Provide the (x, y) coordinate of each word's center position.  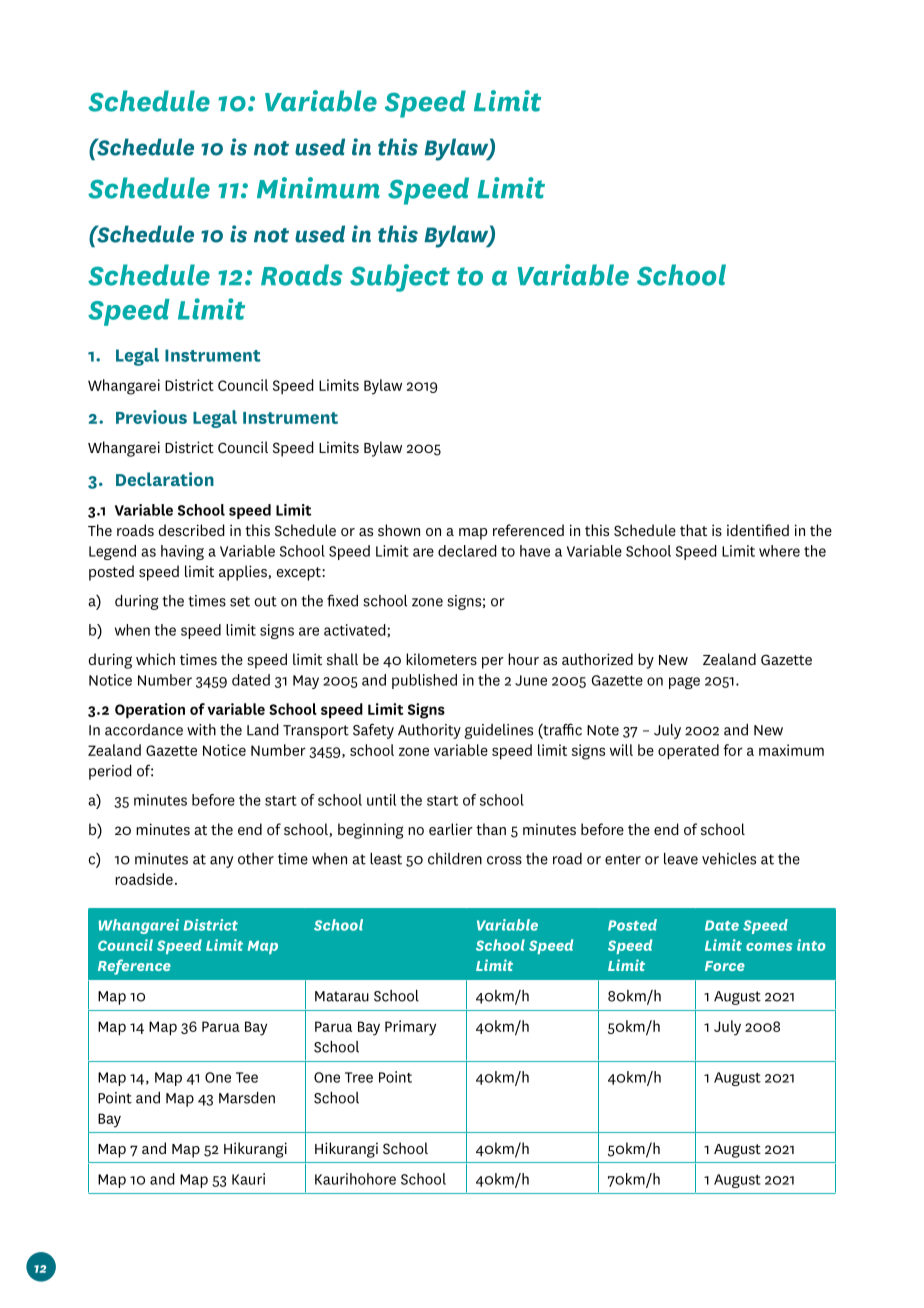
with (201, 730)
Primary (410, 1028)
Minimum (318, 188)
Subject (400, 278)
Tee (247, 1077)
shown (399, 530)
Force (725, 966)
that (693, 530)
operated (688, 752)
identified (758, 530)
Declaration (165, 479)
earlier (451, 829)
